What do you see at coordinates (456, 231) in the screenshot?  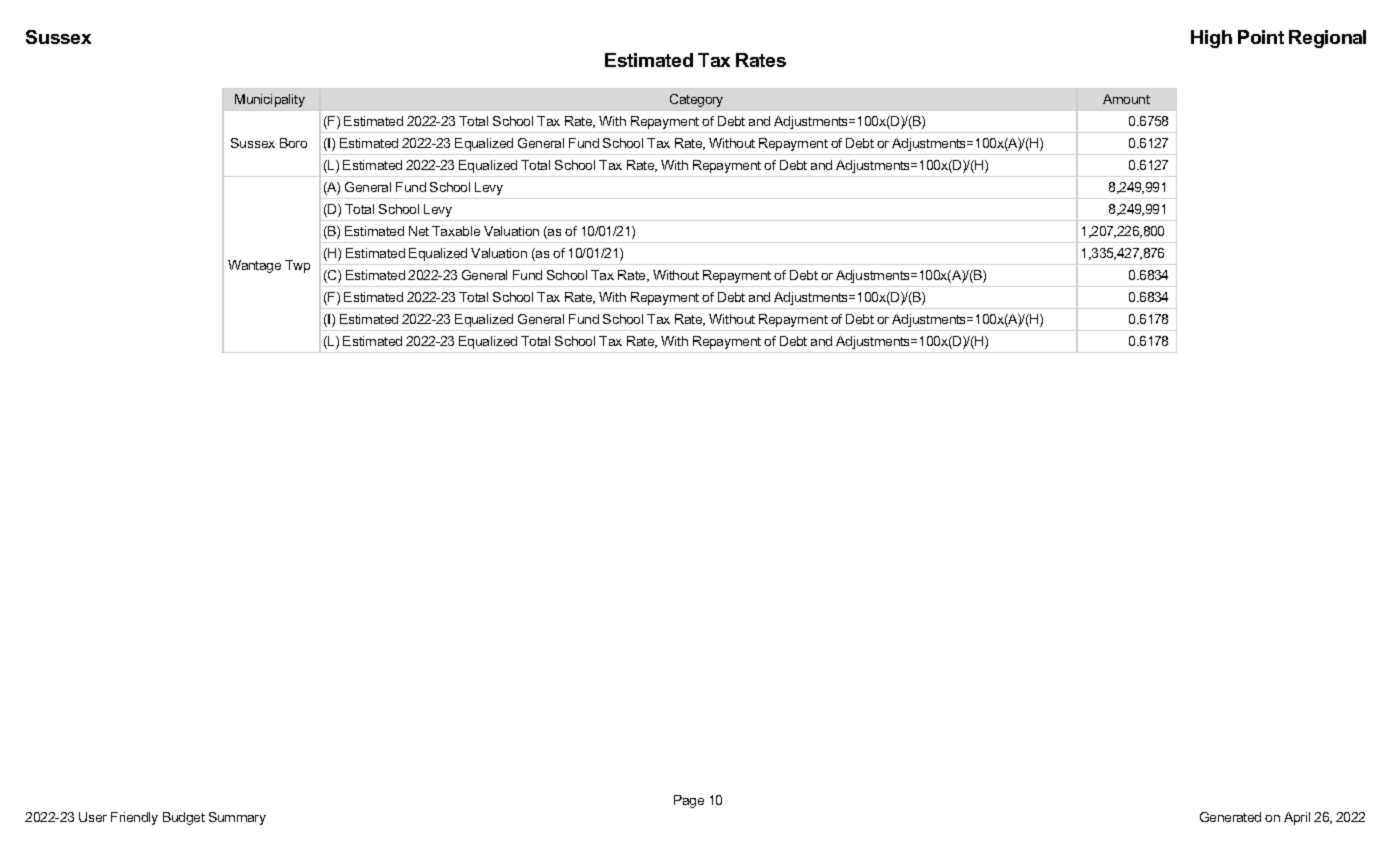 I see `Taxable` at bounding box center [456, 231].
